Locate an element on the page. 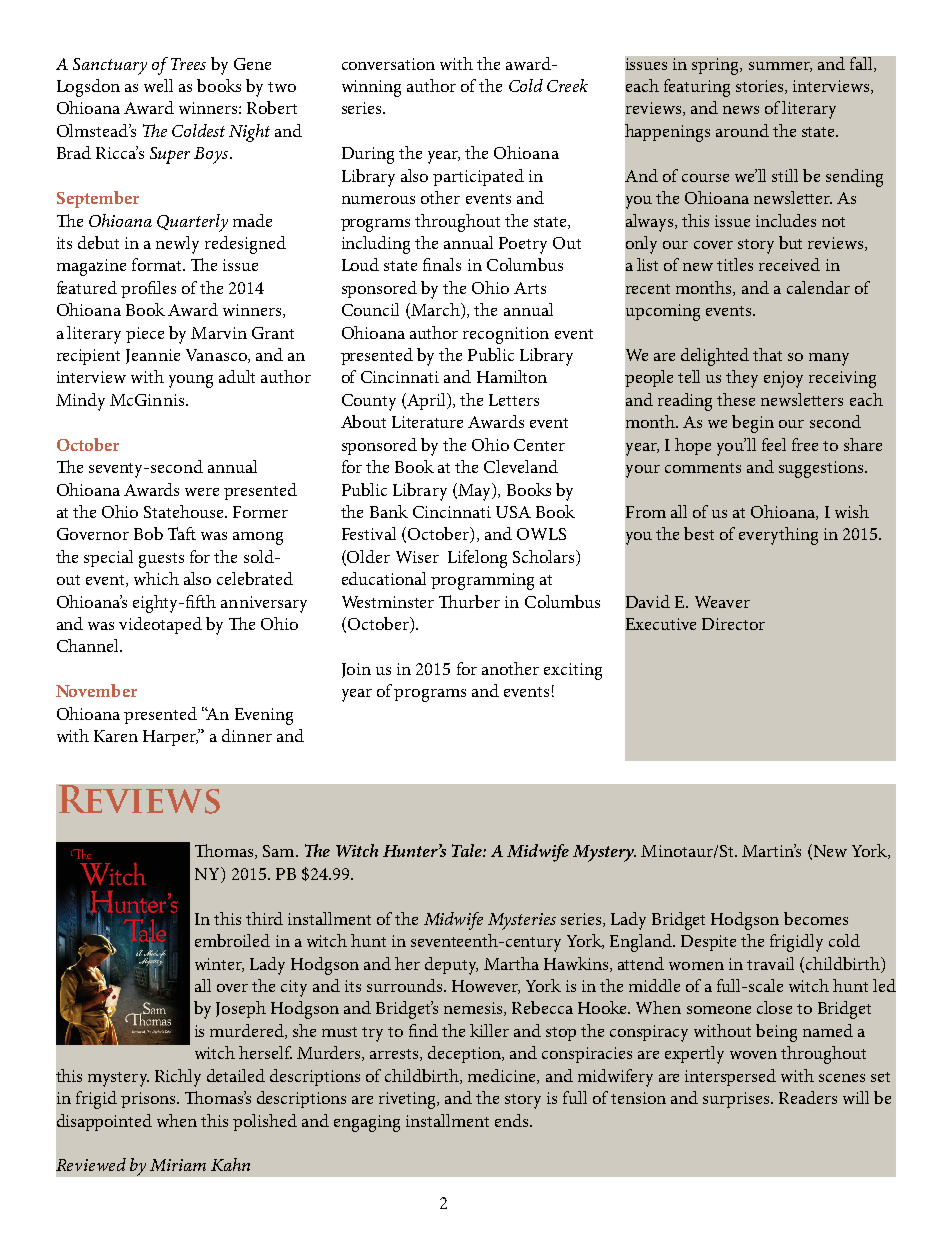 The image size is (952, 1233). stories is located at coordinates (761, 87).
